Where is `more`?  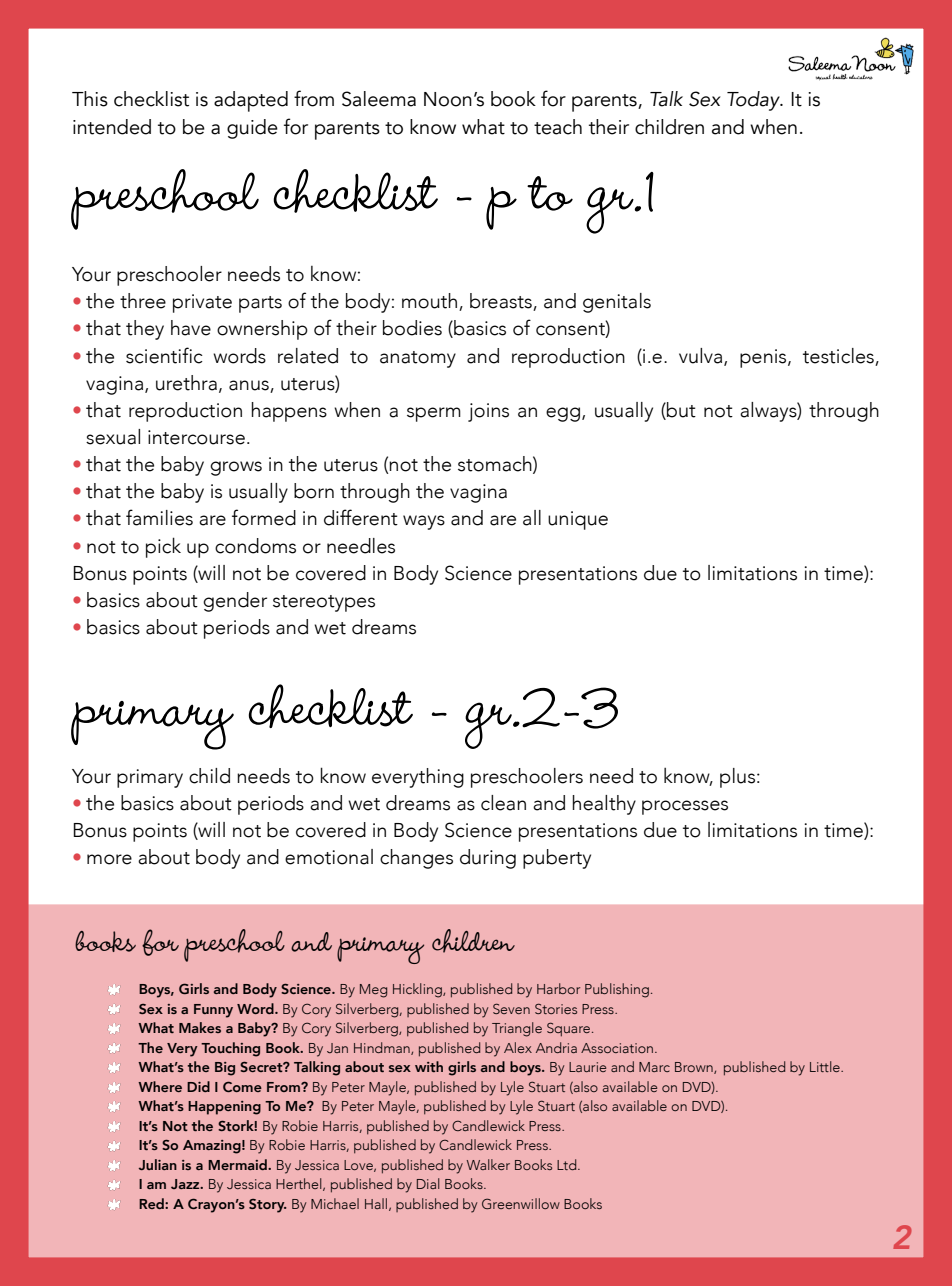 more is located at coordinates (109, 859).
